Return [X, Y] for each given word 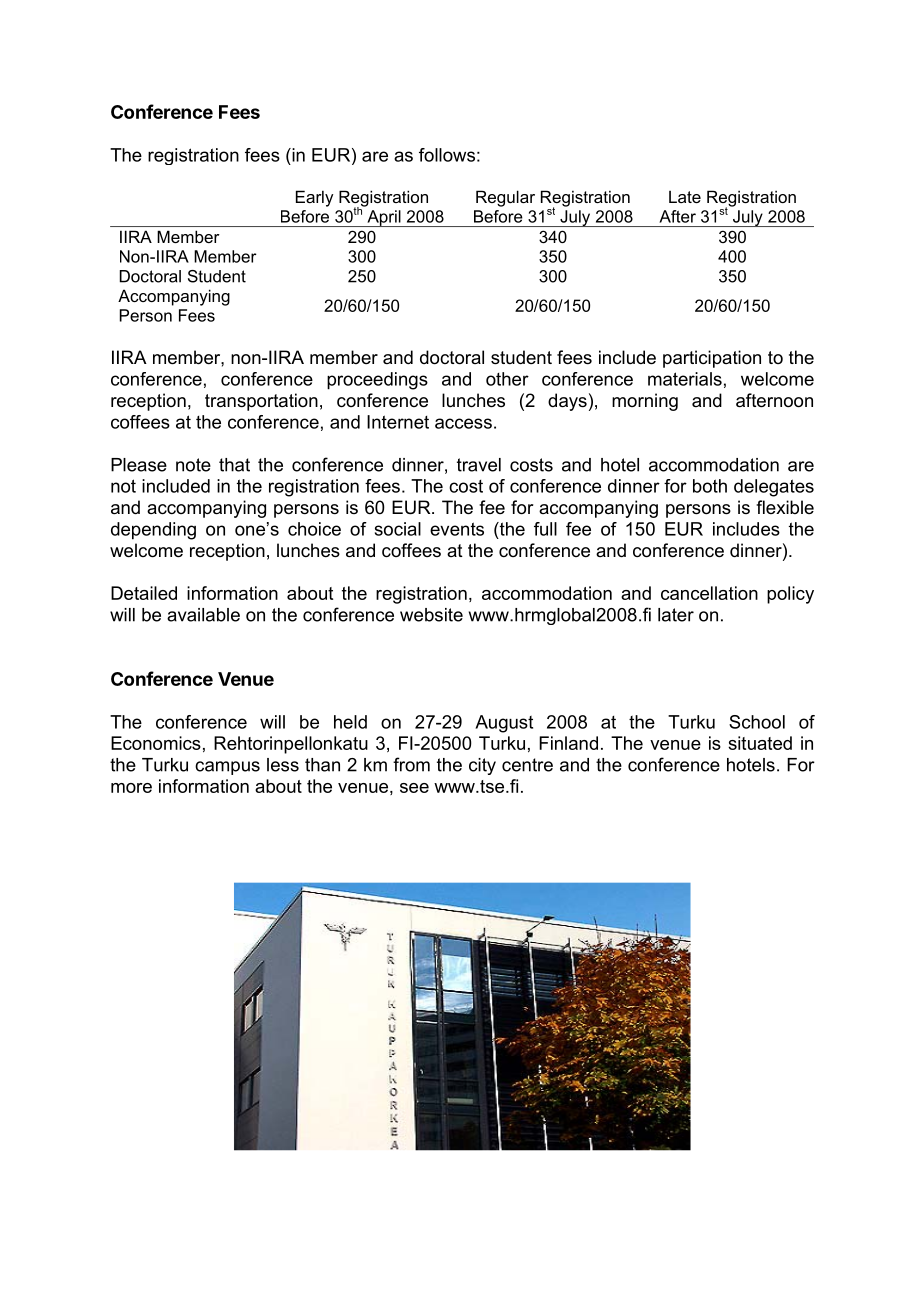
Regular [505, 198]
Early [314, 198]
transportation [261, 402]
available [203, 615]
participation [712, 359]
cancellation [709, 593]
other [507, 379]
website [431, 615]
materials [685, 379]
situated [760, 743]
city [482, 766]
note [193, 465]
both [710, 486]
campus [227, 768]
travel [479, 465]
